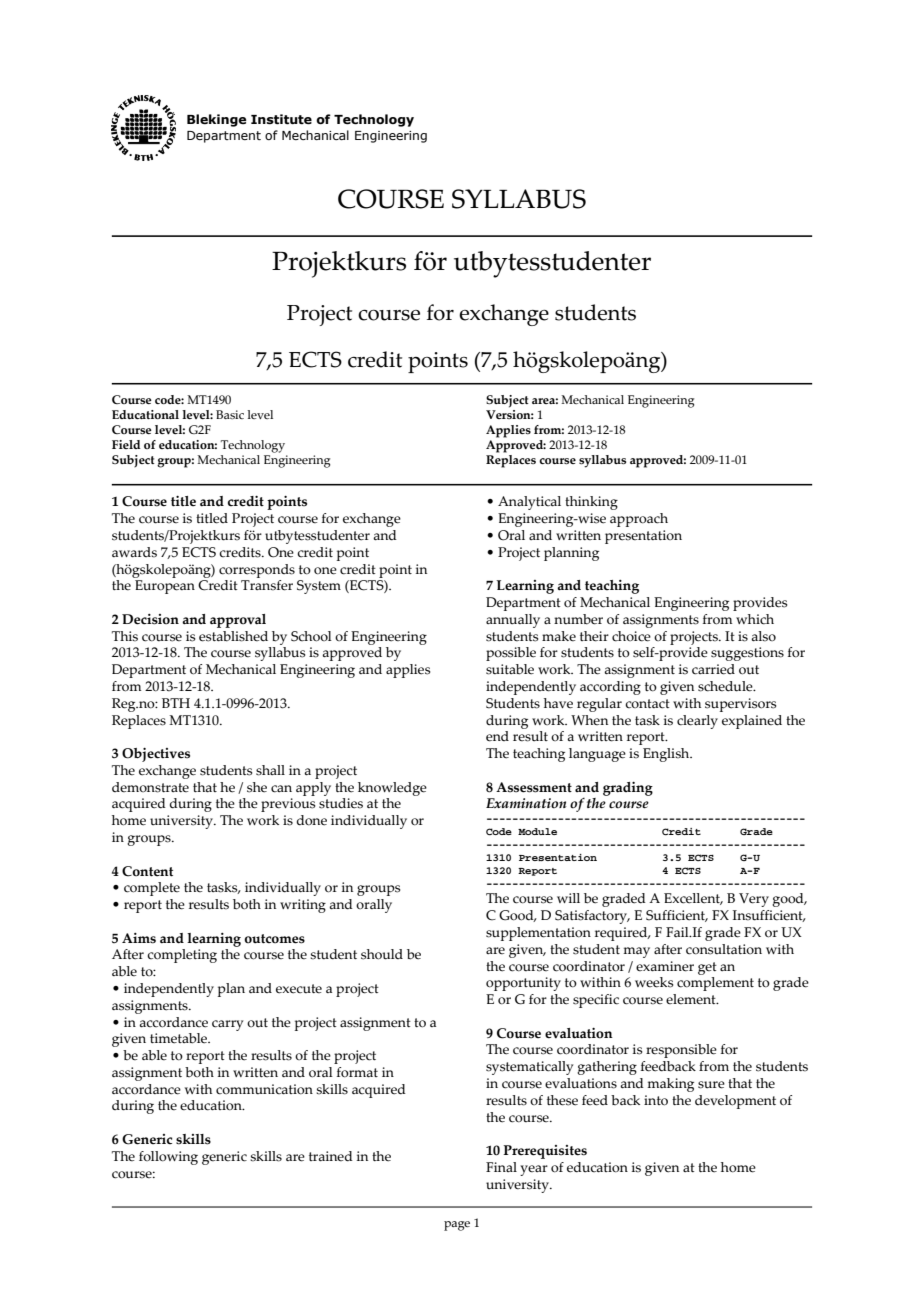 The width and height of the image is (924, 1308). I want to click on thinking, so click(591, 503).
